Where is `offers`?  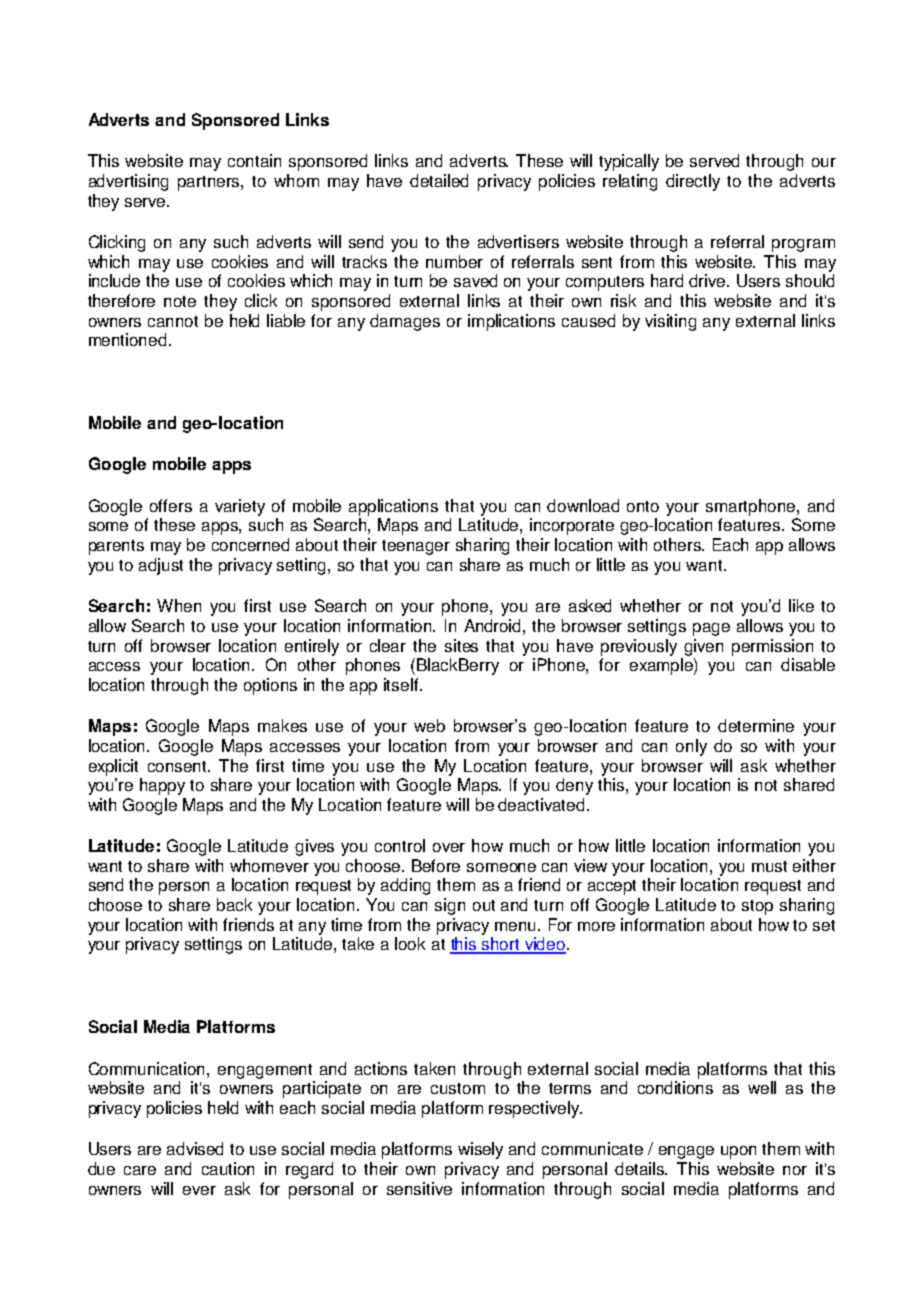 offers is located at coordinates (171, 505).
